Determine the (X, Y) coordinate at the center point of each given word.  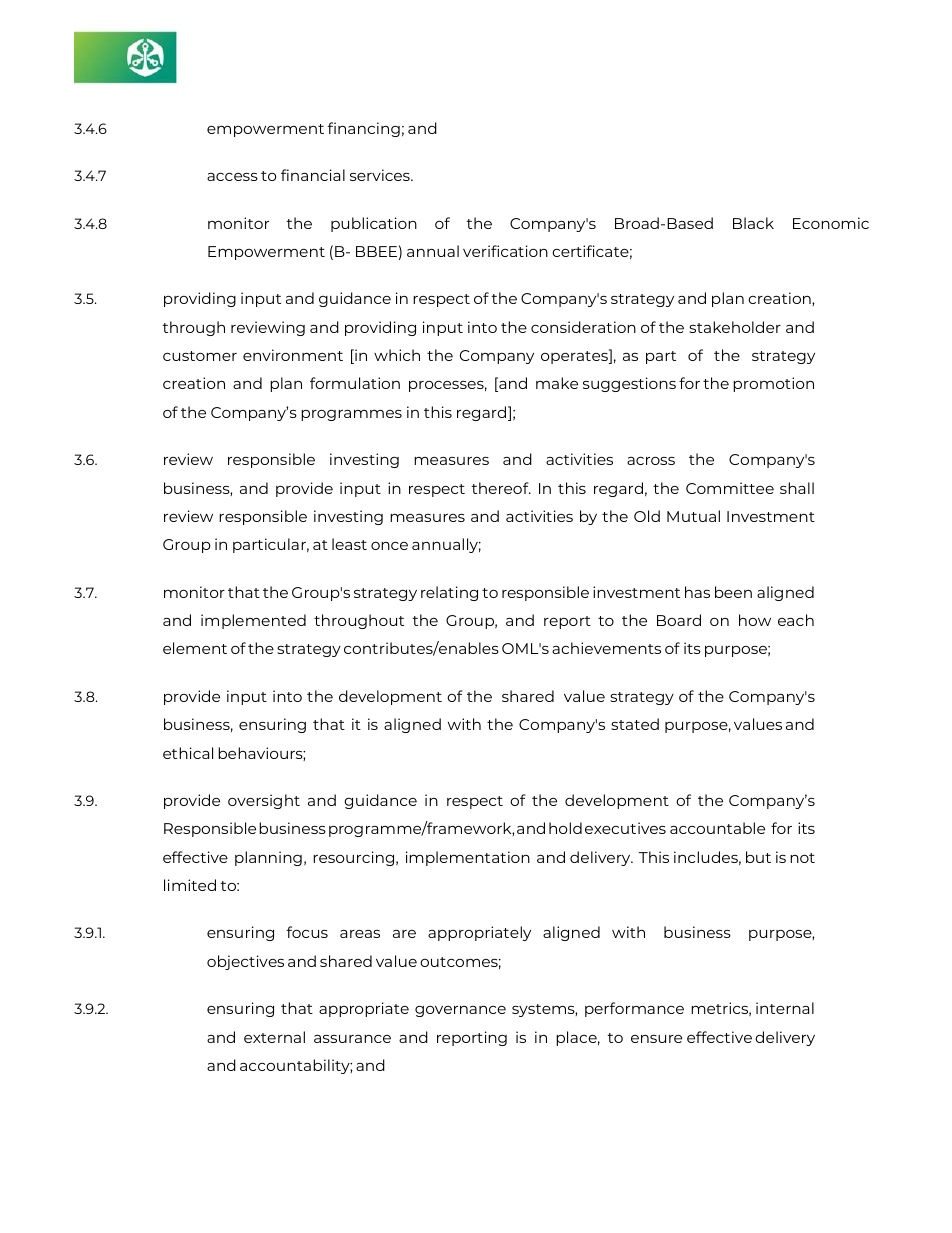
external (274, 1037)
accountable (717, 828)
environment (293, 355)
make (557, 383)
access (232, 177)
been (733, 592)
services (381, 175)
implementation (468, 858)
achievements (606, 648)
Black (753, 223)
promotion (773, 384)
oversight (264, 801)
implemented (253, 621)
